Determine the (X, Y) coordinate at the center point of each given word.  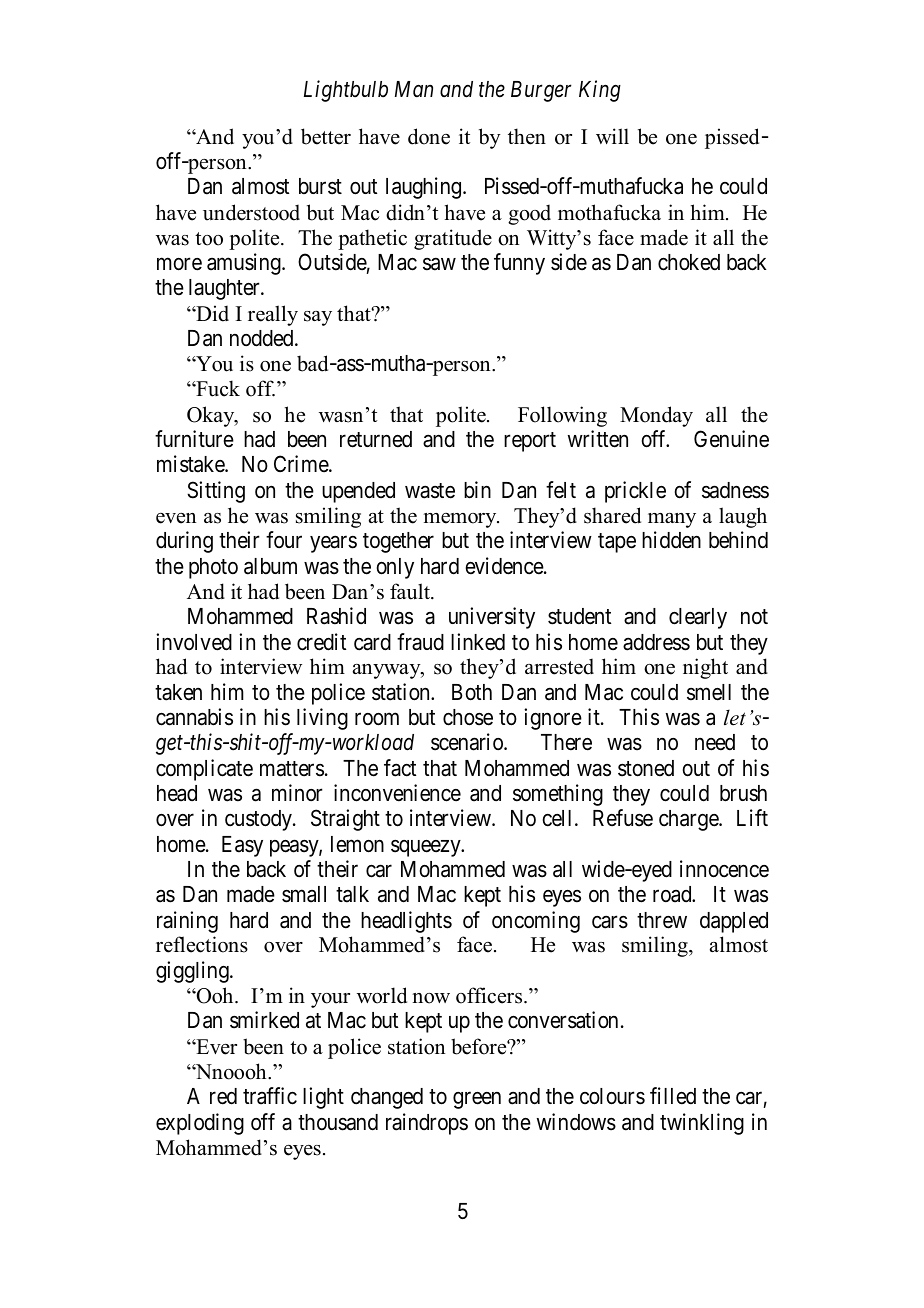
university (492, 618)
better (326, 136)
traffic (270, 1096)
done (429, 136)
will (612, 136)
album (270, 566)
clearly (698, 618)
